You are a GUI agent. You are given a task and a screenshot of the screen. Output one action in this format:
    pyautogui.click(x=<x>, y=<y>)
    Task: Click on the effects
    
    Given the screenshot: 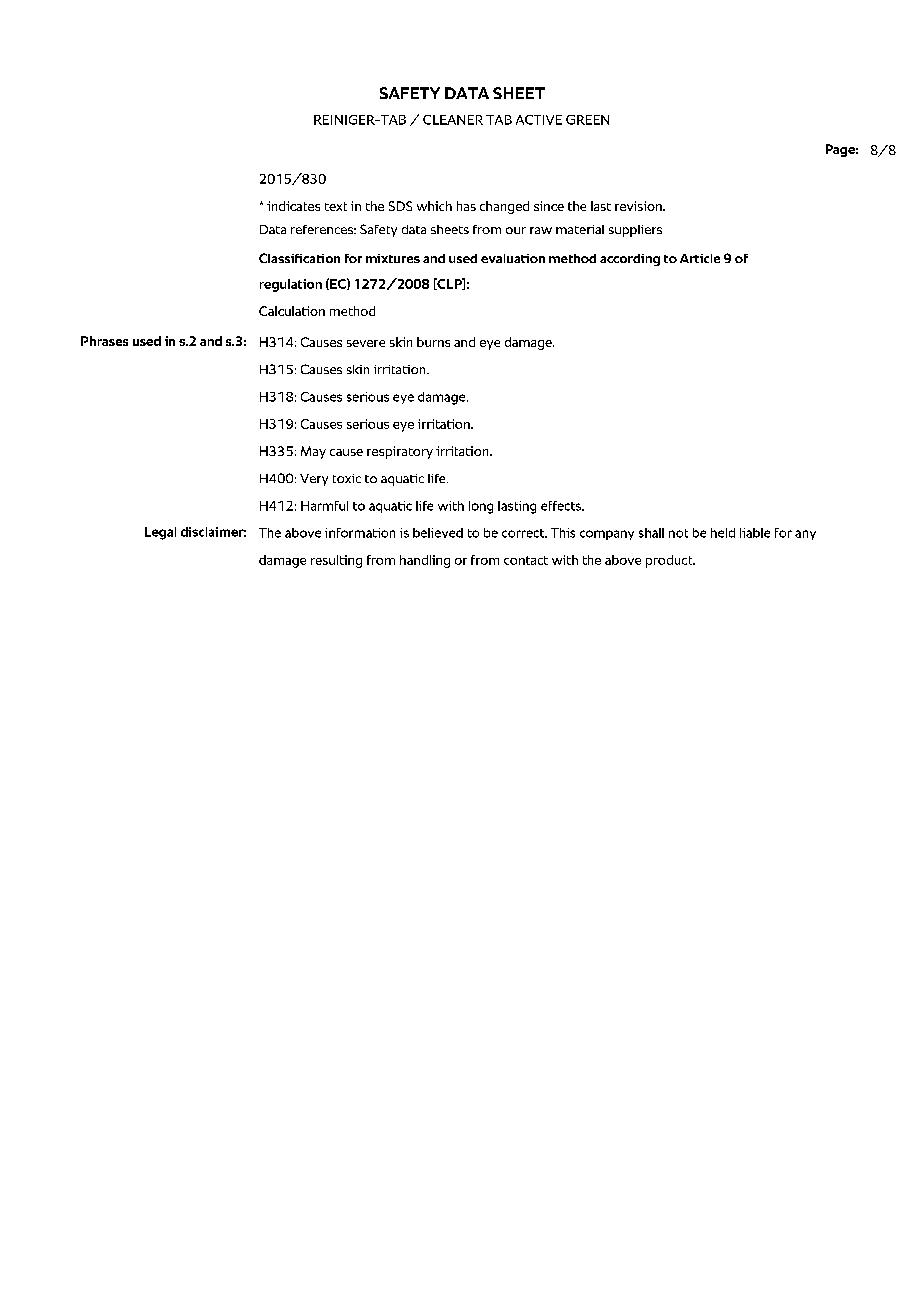 What is the action you would take?
    pyautogui.click(x=562, y=506)
